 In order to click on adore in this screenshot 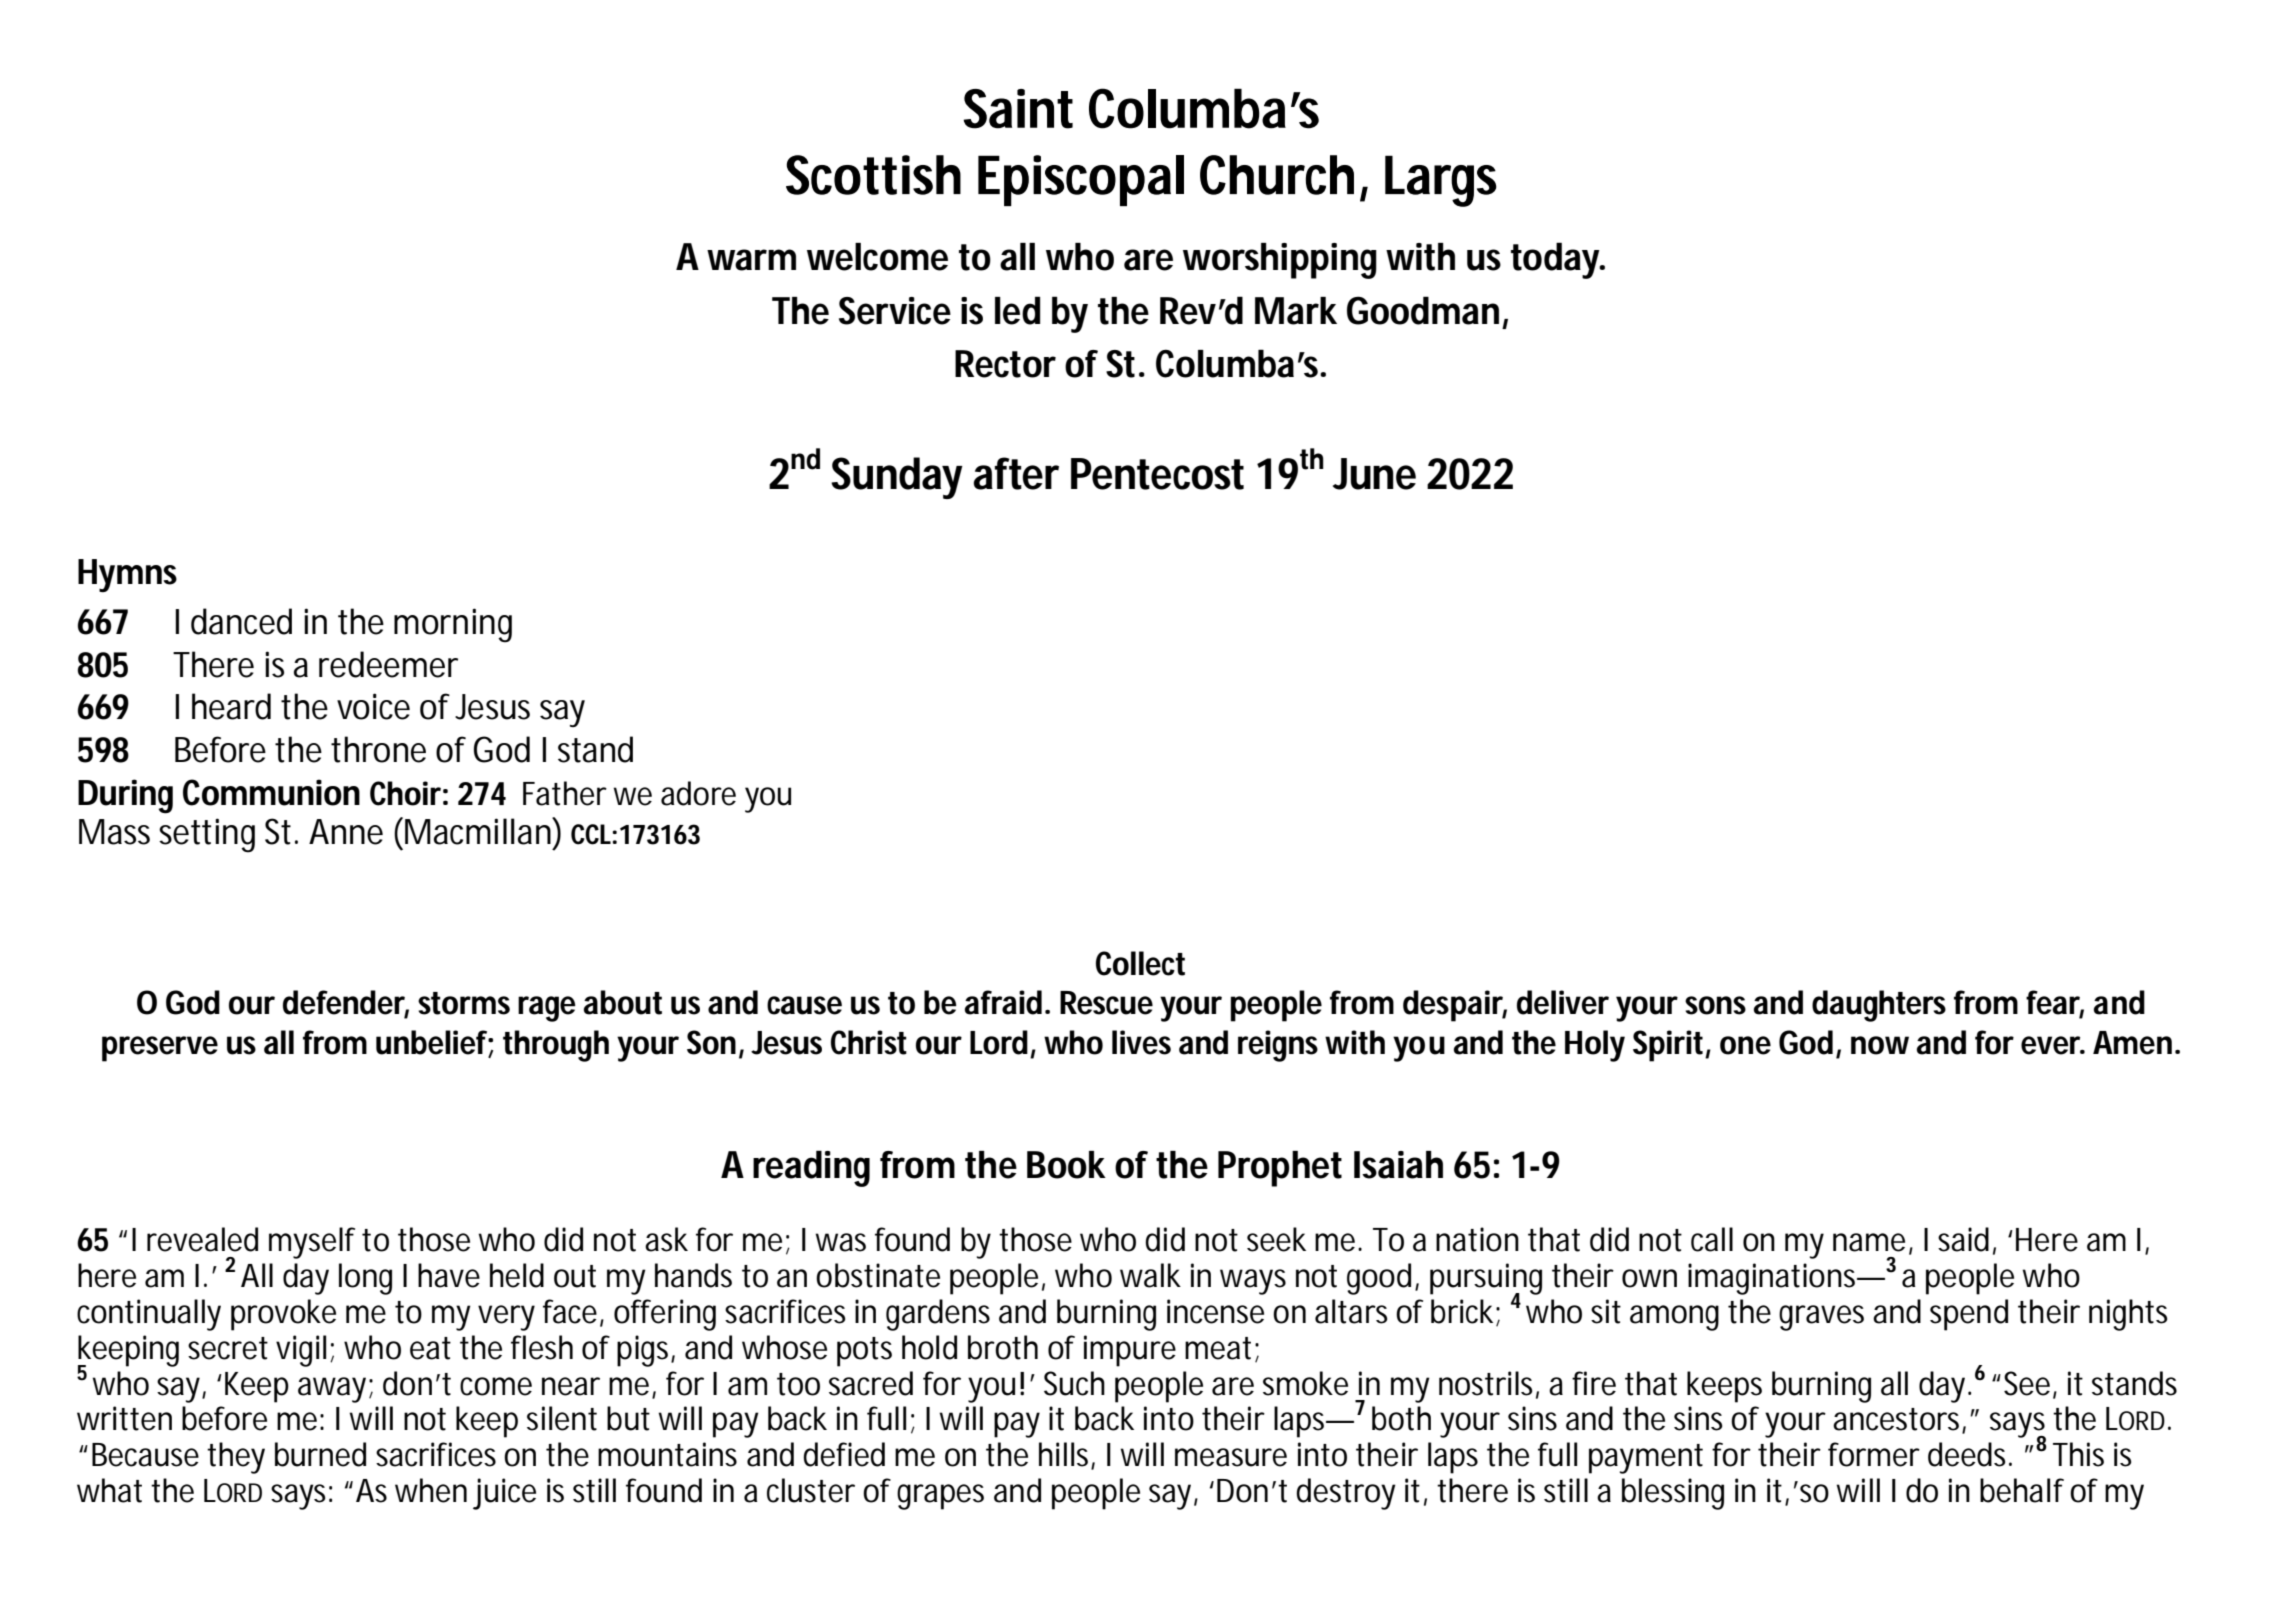, I will do `click(698, 793)`.
